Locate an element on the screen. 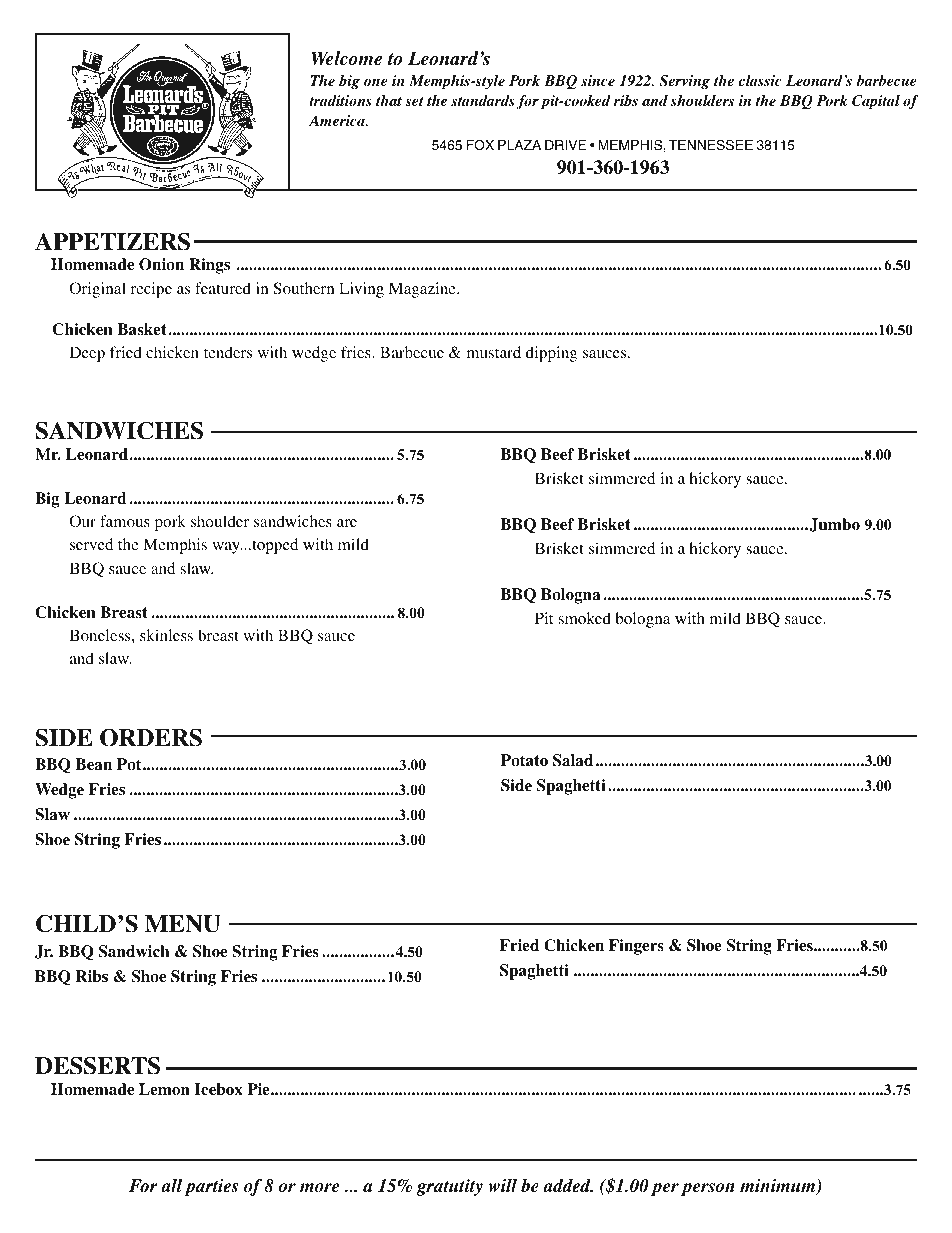  Fingers is located at coordinates (636, 947).
